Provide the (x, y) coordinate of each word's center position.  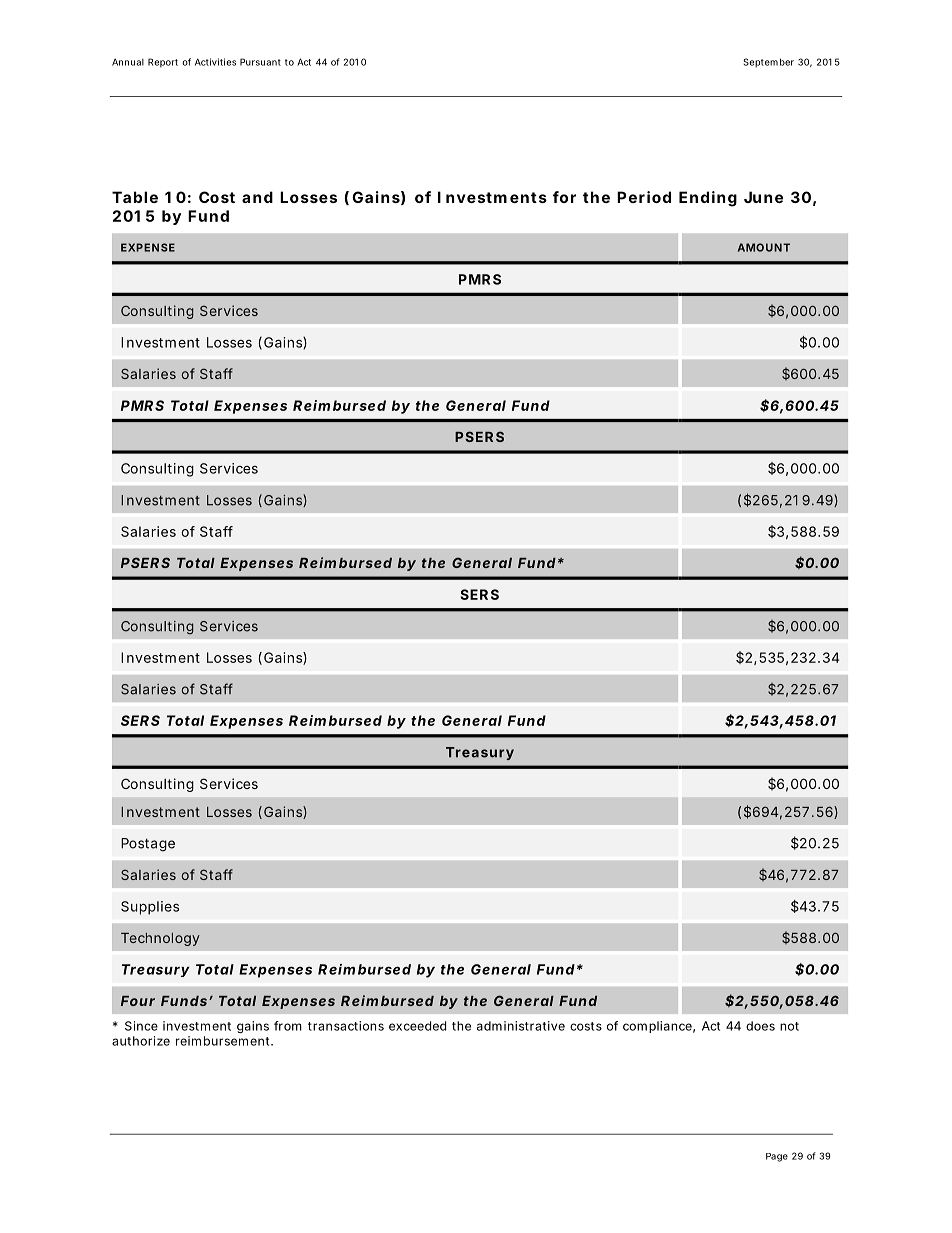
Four (138, 1001)
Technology (160, 939)
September (768, 63)
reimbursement (222, 1041)
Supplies (150, 908)
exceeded (417, 1026)
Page (777, 1157)
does (760, 1026)
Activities (215, 62)
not (789, 1026)
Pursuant (260, 62)
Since (141, 1026)
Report (163, 63)
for (564, 197)
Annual (128, 62)
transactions (346, 1026)
